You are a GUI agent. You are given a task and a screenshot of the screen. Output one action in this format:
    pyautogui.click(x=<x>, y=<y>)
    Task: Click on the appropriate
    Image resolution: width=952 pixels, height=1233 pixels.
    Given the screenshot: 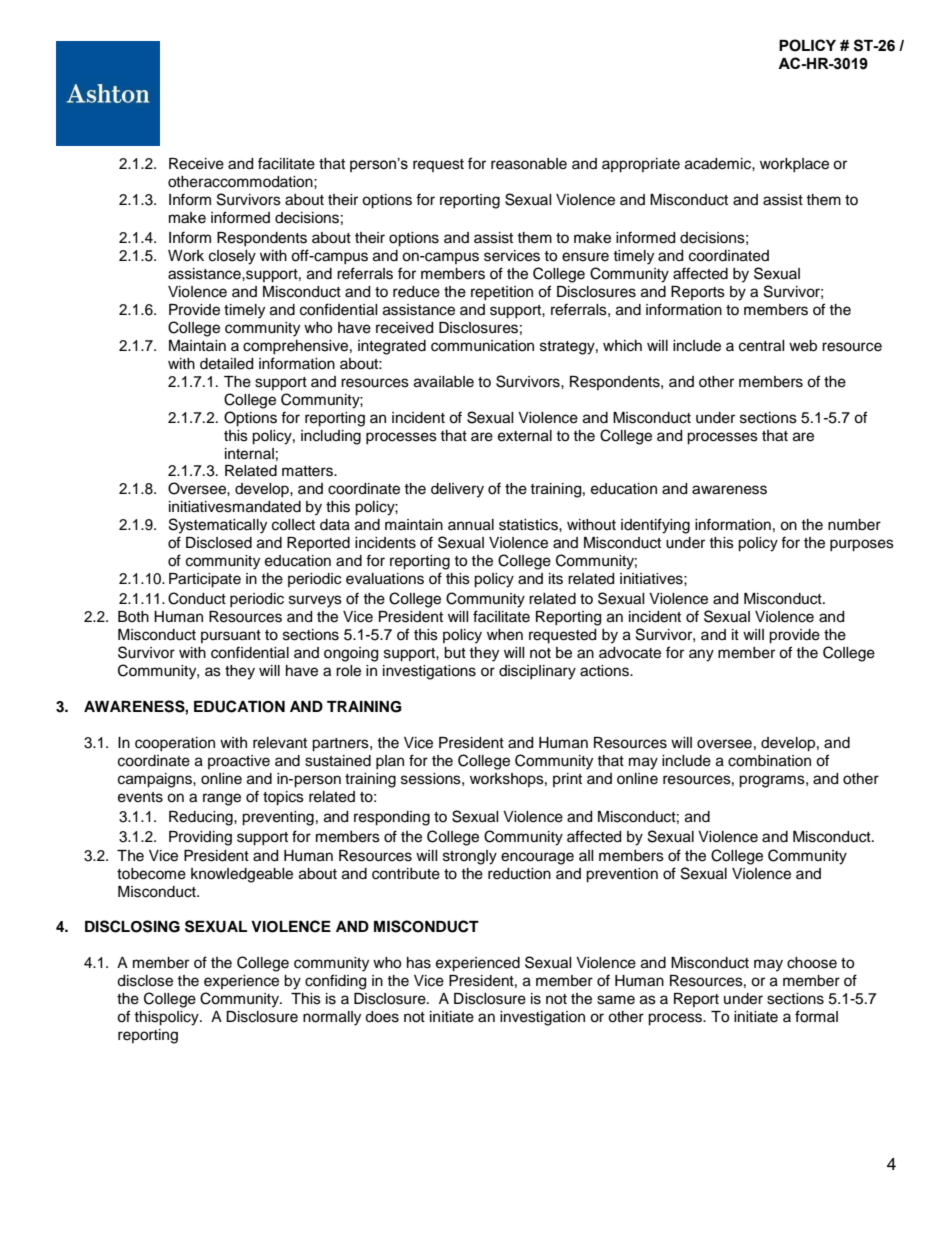 What is the action you would take?
    pyautogui.click(x=641, y=165)
